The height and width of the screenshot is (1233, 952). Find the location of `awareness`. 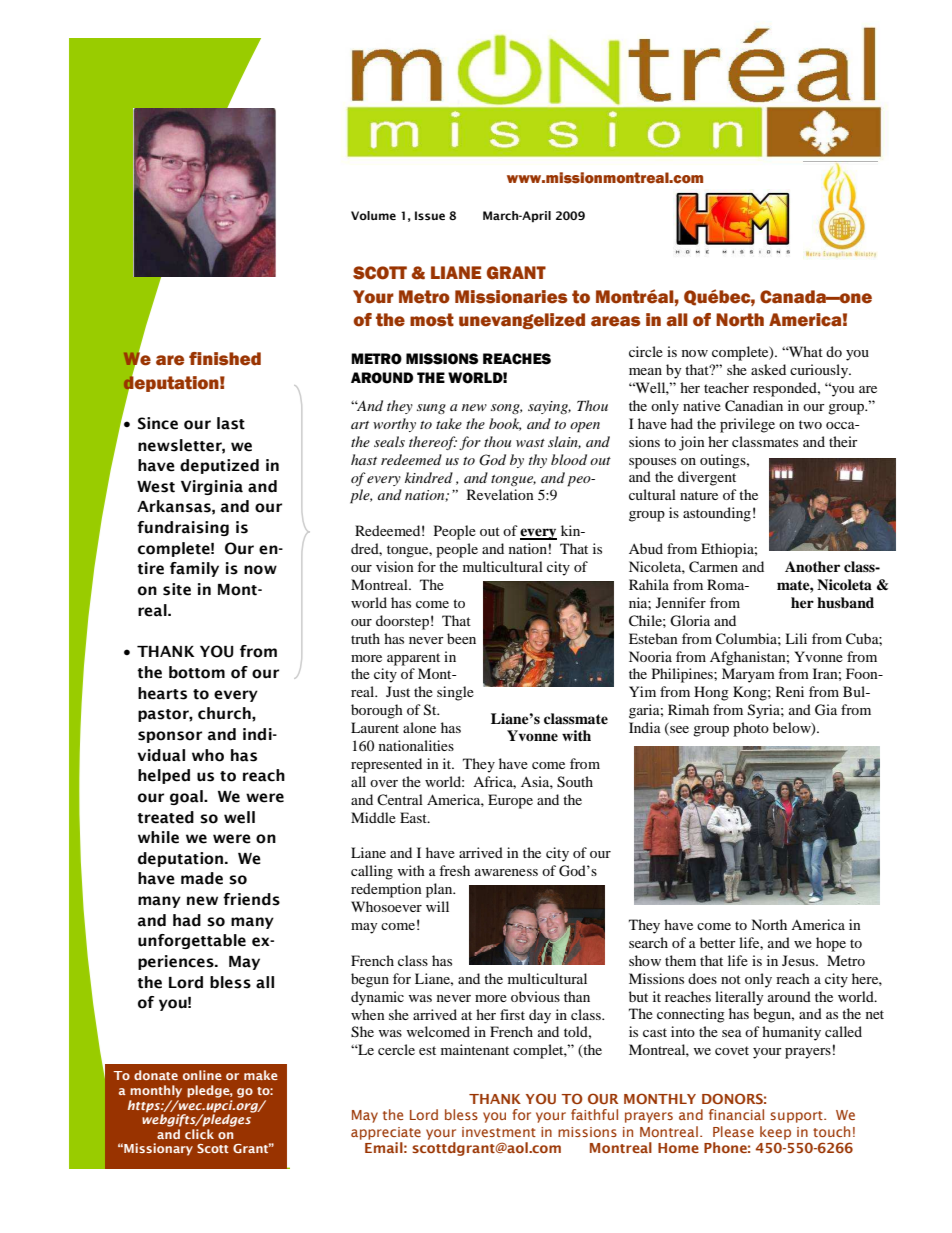

awareness is located at coordinates (506, 872).
